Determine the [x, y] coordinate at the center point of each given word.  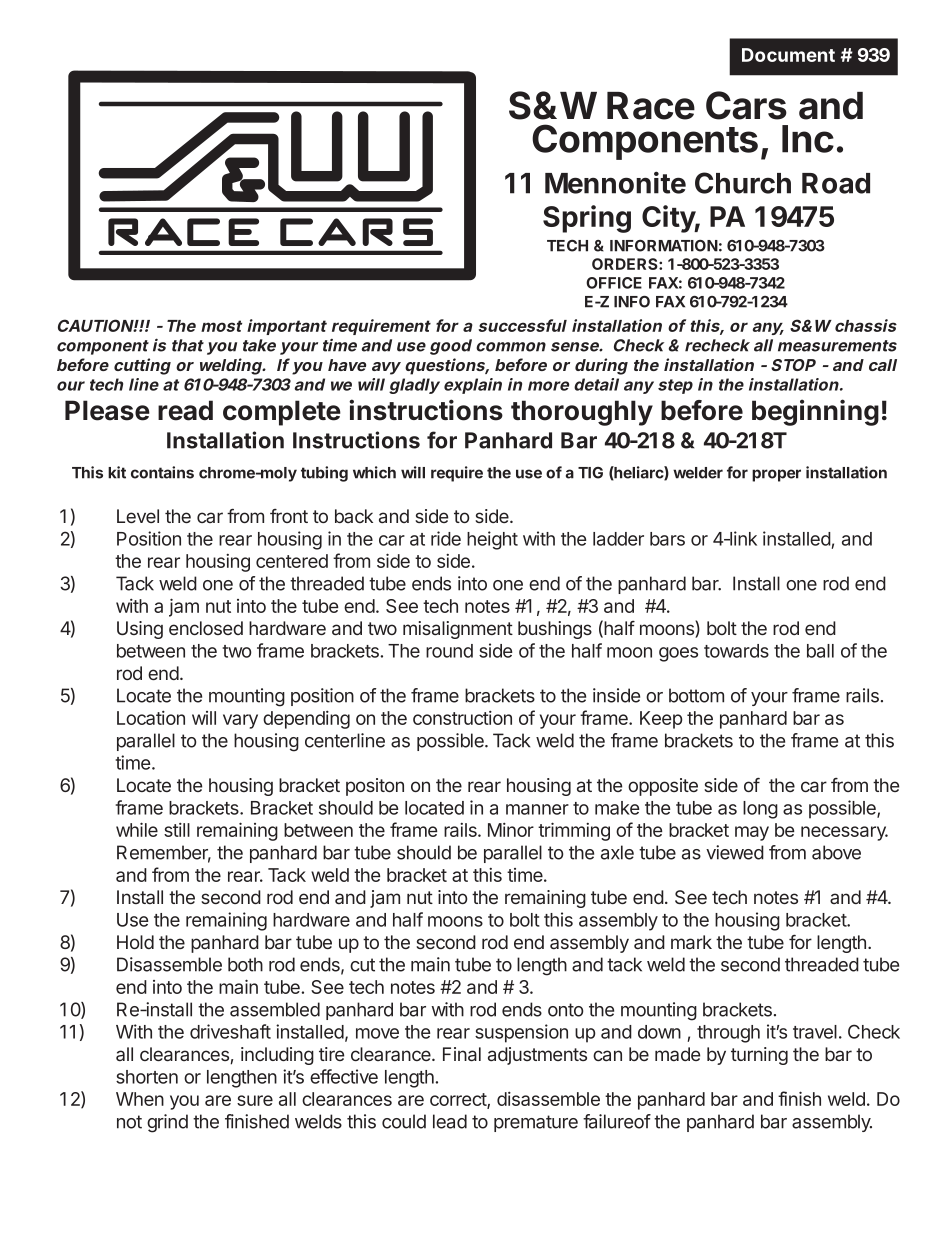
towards [736, 651]
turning [759, 1056]
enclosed [206, 628]
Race [651, 106]
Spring [587, 219]
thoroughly [582, 413]
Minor [511, 830]
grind [167, 1123]
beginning [815, 412]
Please [107, 410]
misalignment [458, 630]
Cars [746, 105]
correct [459, 1101]
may [752, 833]
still [177, 830]
